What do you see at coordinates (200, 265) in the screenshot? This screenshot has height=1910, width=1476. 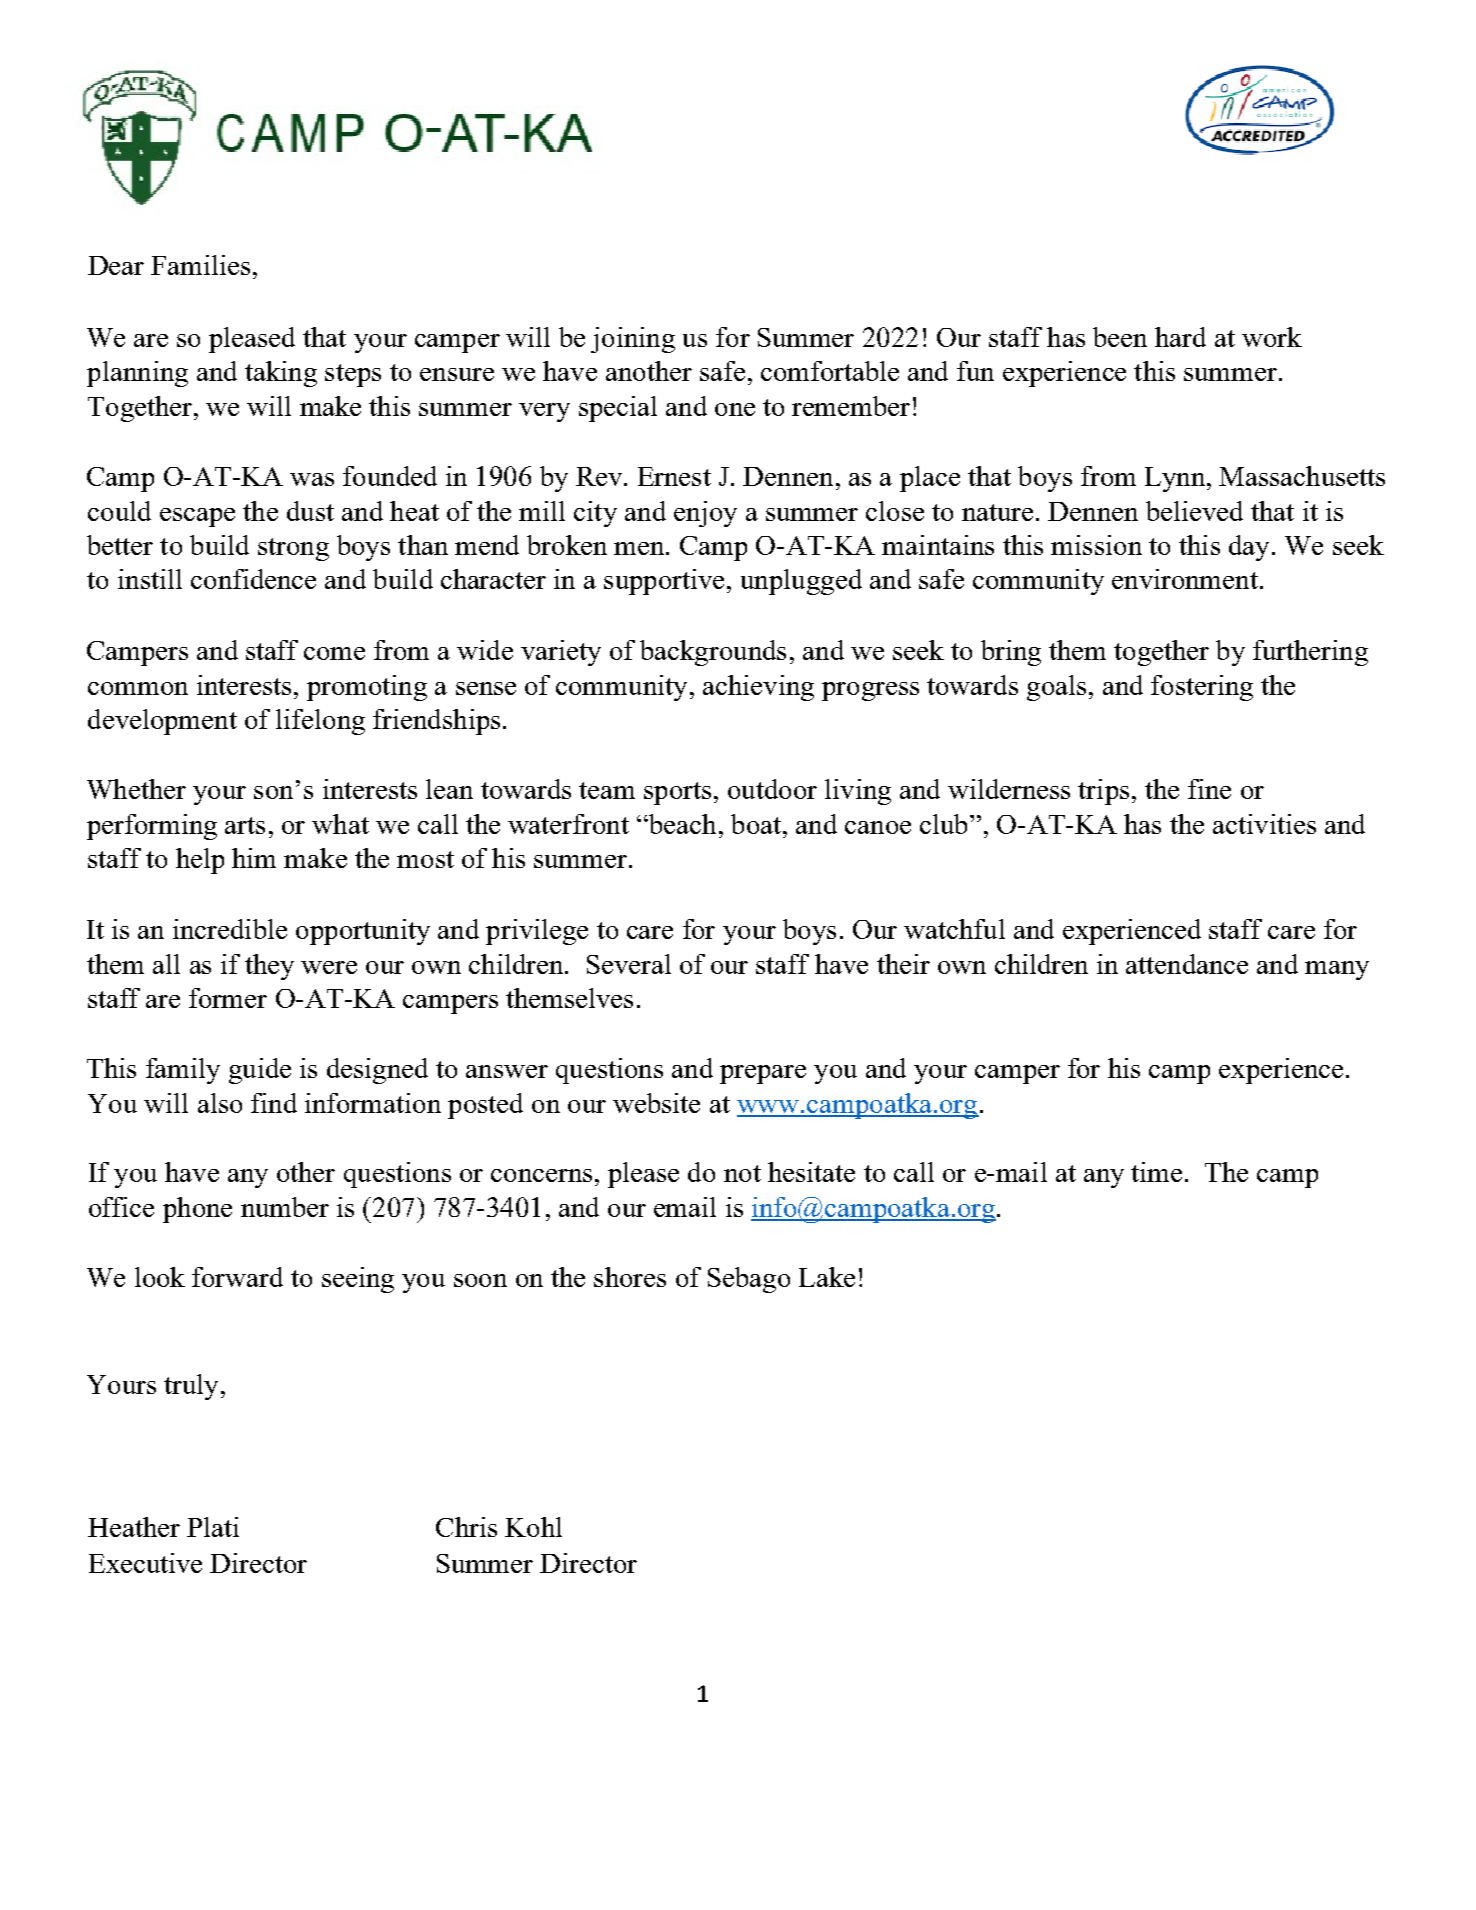 I see `Families` at bounding box center [200, 265].
